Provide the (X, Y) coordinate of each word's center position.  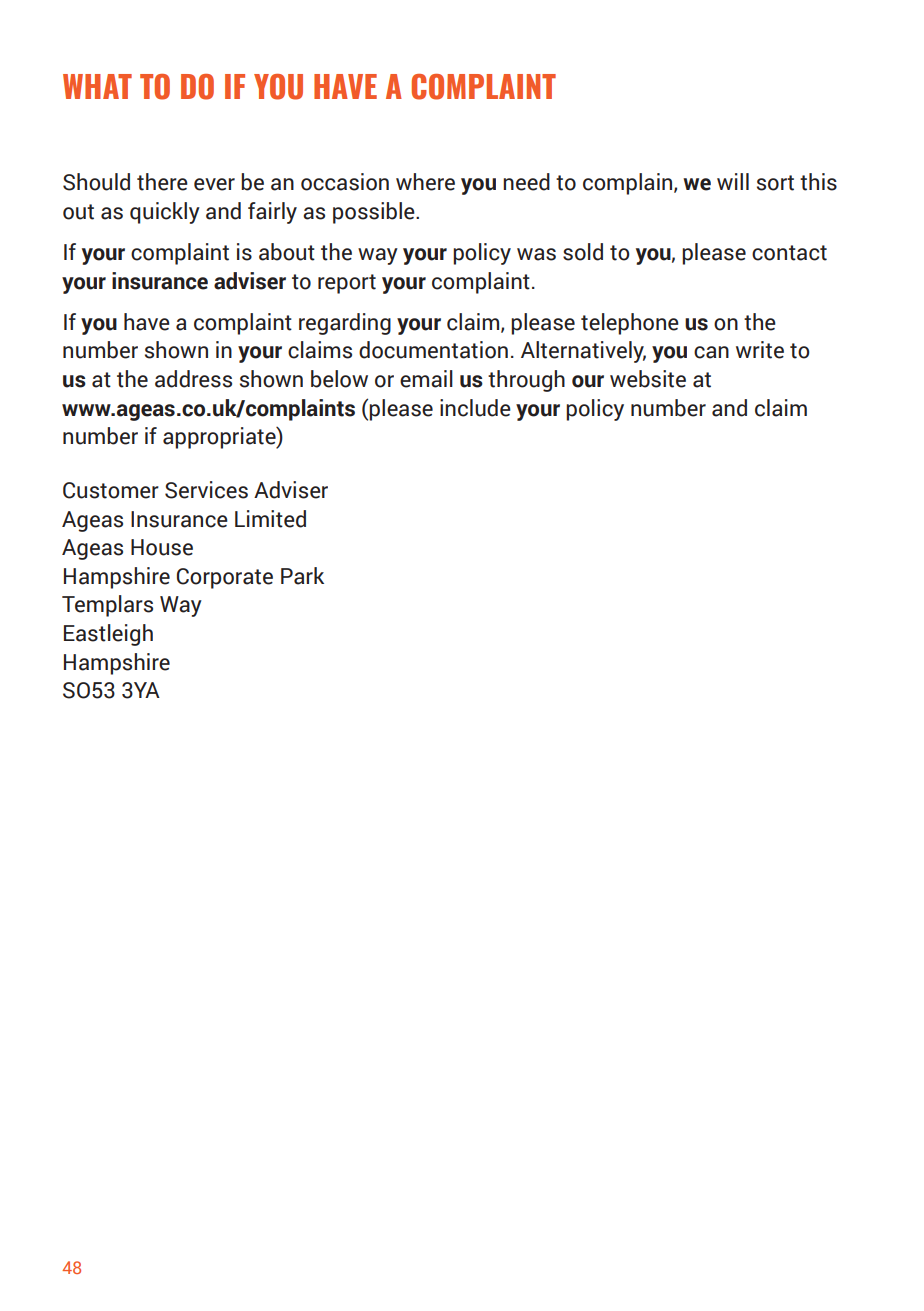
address (193, 379)
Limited (270, 519)
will (733, 181)
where (425, 182)
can (711, 352)
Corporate (225, 578)
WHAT (97, 86)
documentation (433, 350)
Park (302, 576)
